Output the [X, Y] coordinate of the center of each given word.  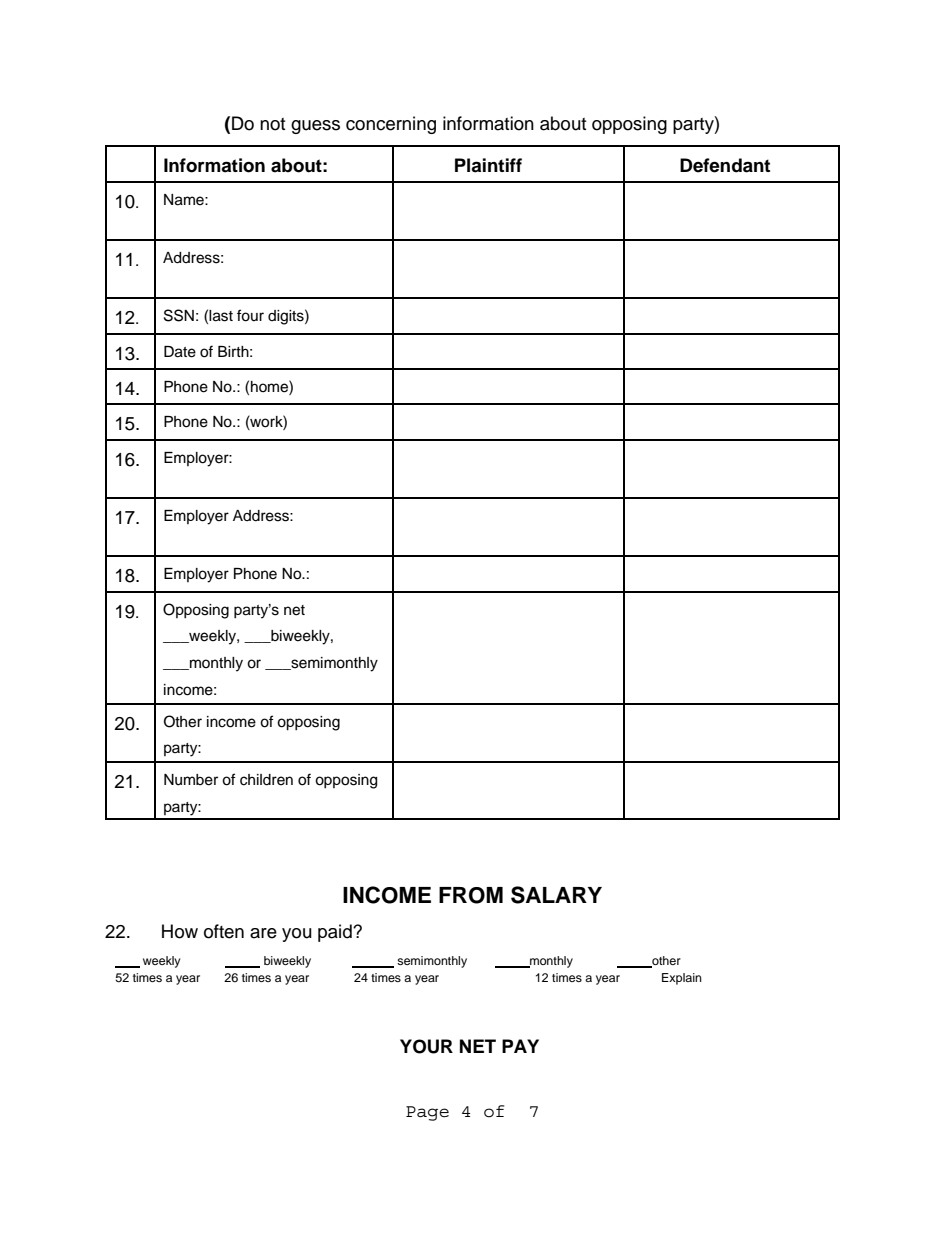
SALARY [556, 895]
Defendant [725, 165]
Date [180, 352]
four [250, 315]
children [266, 780]
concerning [391, 125]
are [263, 933]
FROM [471, 895]
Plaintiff [488, 165]
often [224, 931]
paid [336, 933]
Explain [682, 979]
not [272, 124]
